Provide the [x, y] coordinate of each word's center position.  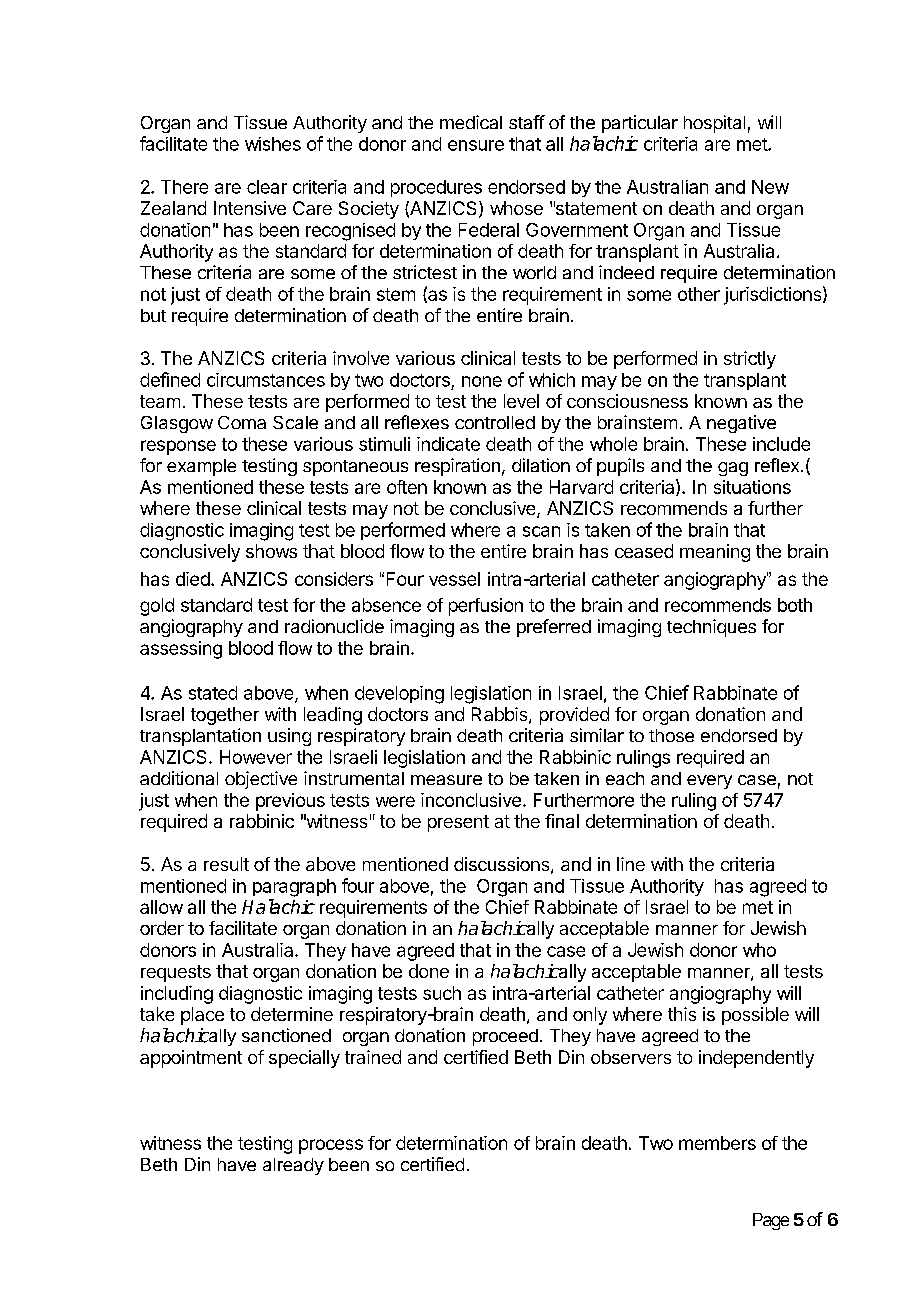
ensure [476, 145]
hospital [714, 124]
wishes [273, 144]
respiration [457, 467]
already [293, 1166]
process [331, 1146]
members [717, 1143]
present [458, 823]
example [201, 467]
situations [752, 487]
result [226, 864]
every [709, 782]
